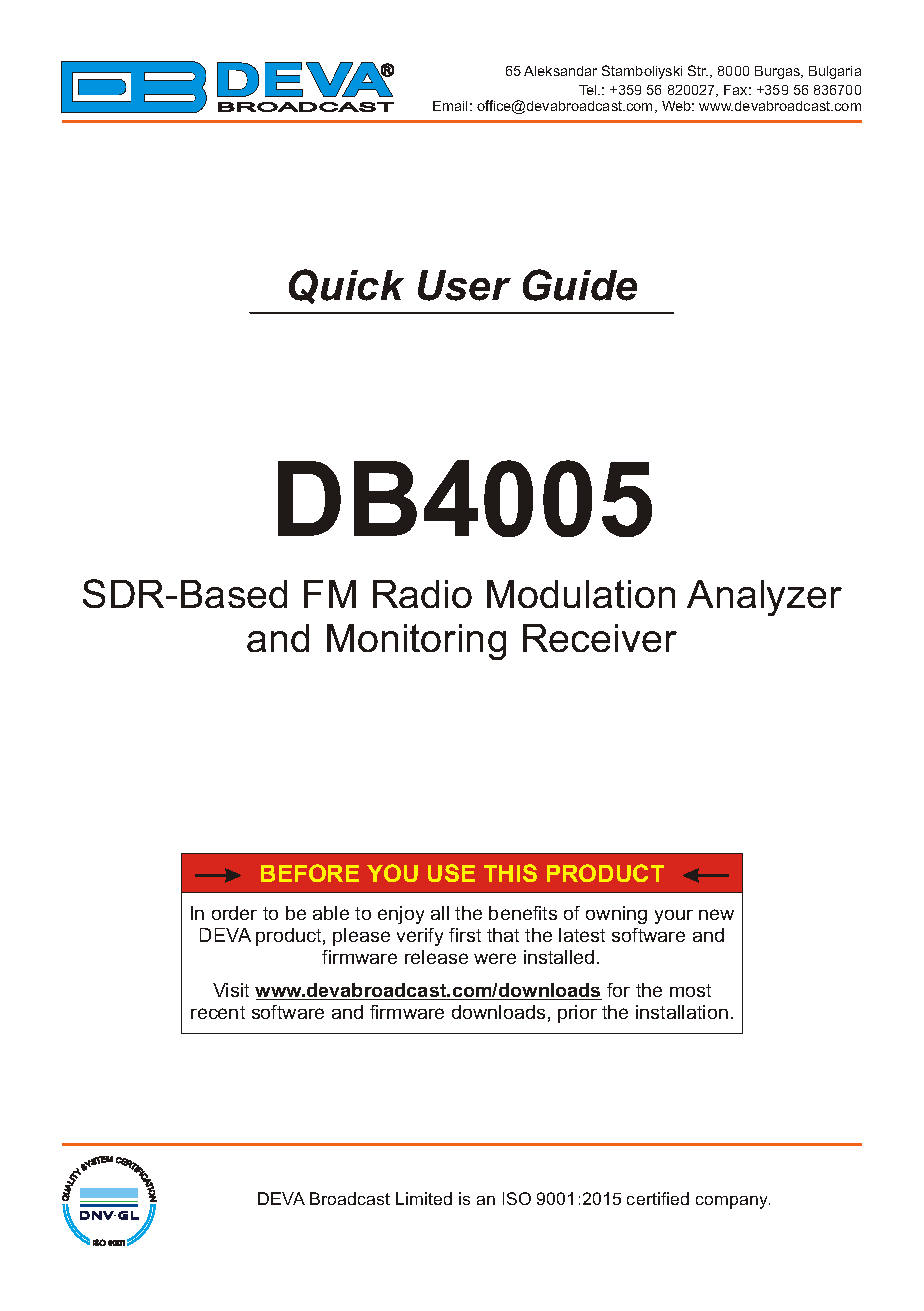 Image resolution: width=924 pixels, height=1311 pixels. Describe the element at coordinates (416, 642) in the screenshot. I see `Monitoring` at that location.
